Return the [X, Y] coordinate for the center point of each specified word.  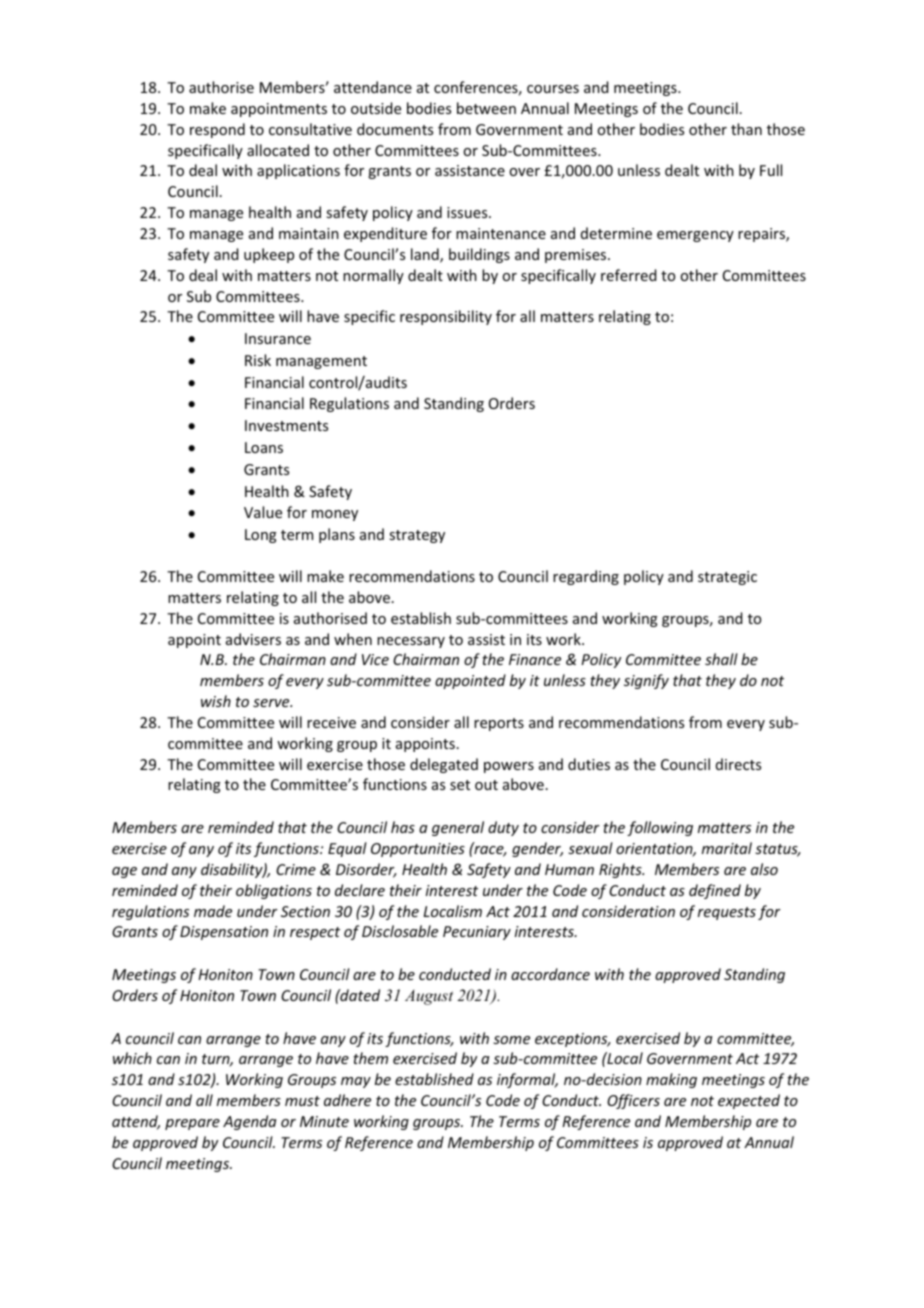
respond [217, 130]
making [671, 1080]
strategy [417, 536]
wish [216, 701]
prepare [192, 1124]
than [746, 129]
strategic [727, 578]
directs [738, 764]
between [486, 108]
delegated [444, 765]
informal [527, 1080]
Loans [264, 447]
